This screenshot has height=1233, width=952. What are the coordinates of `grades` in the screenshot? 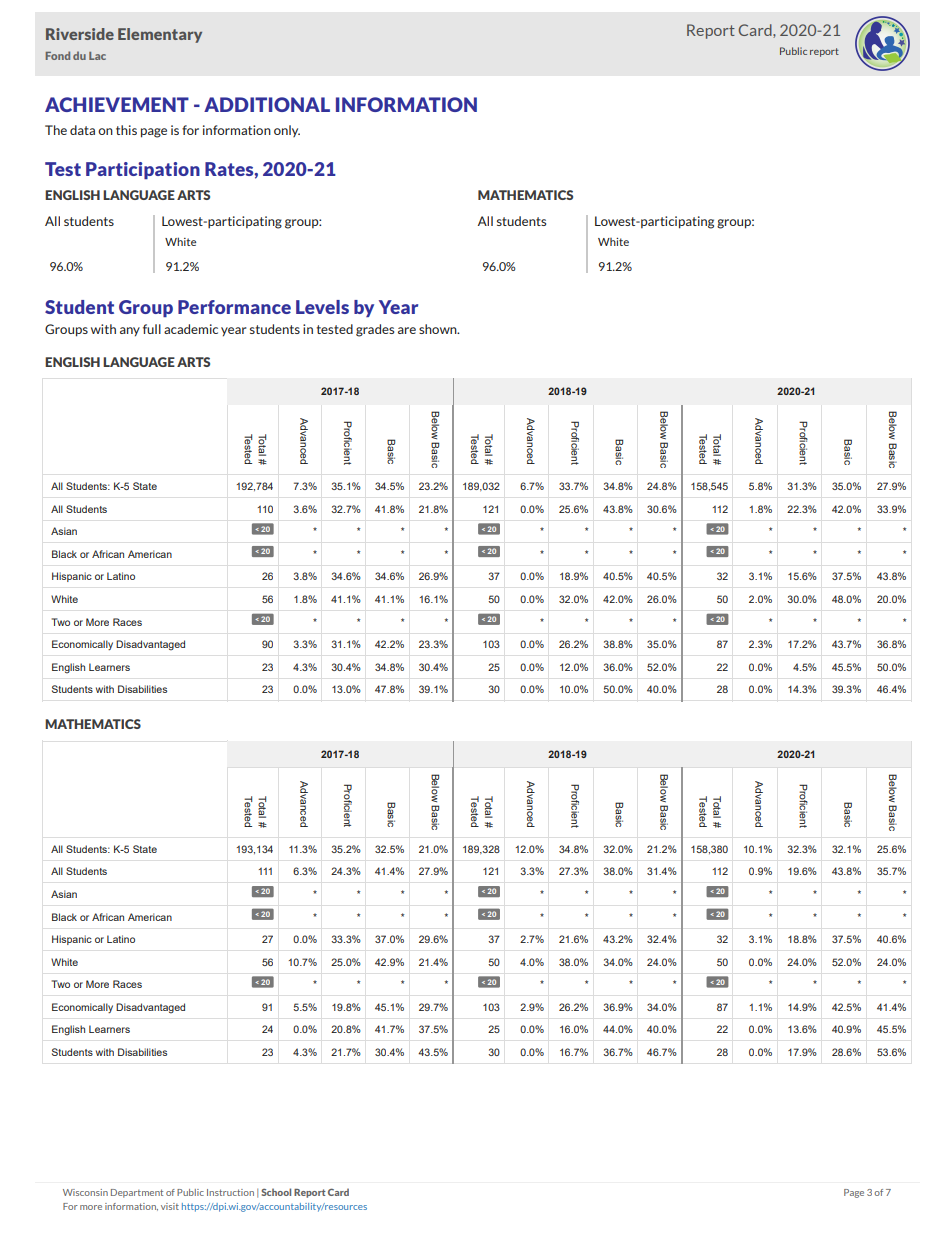 It's located at (375, 330).
